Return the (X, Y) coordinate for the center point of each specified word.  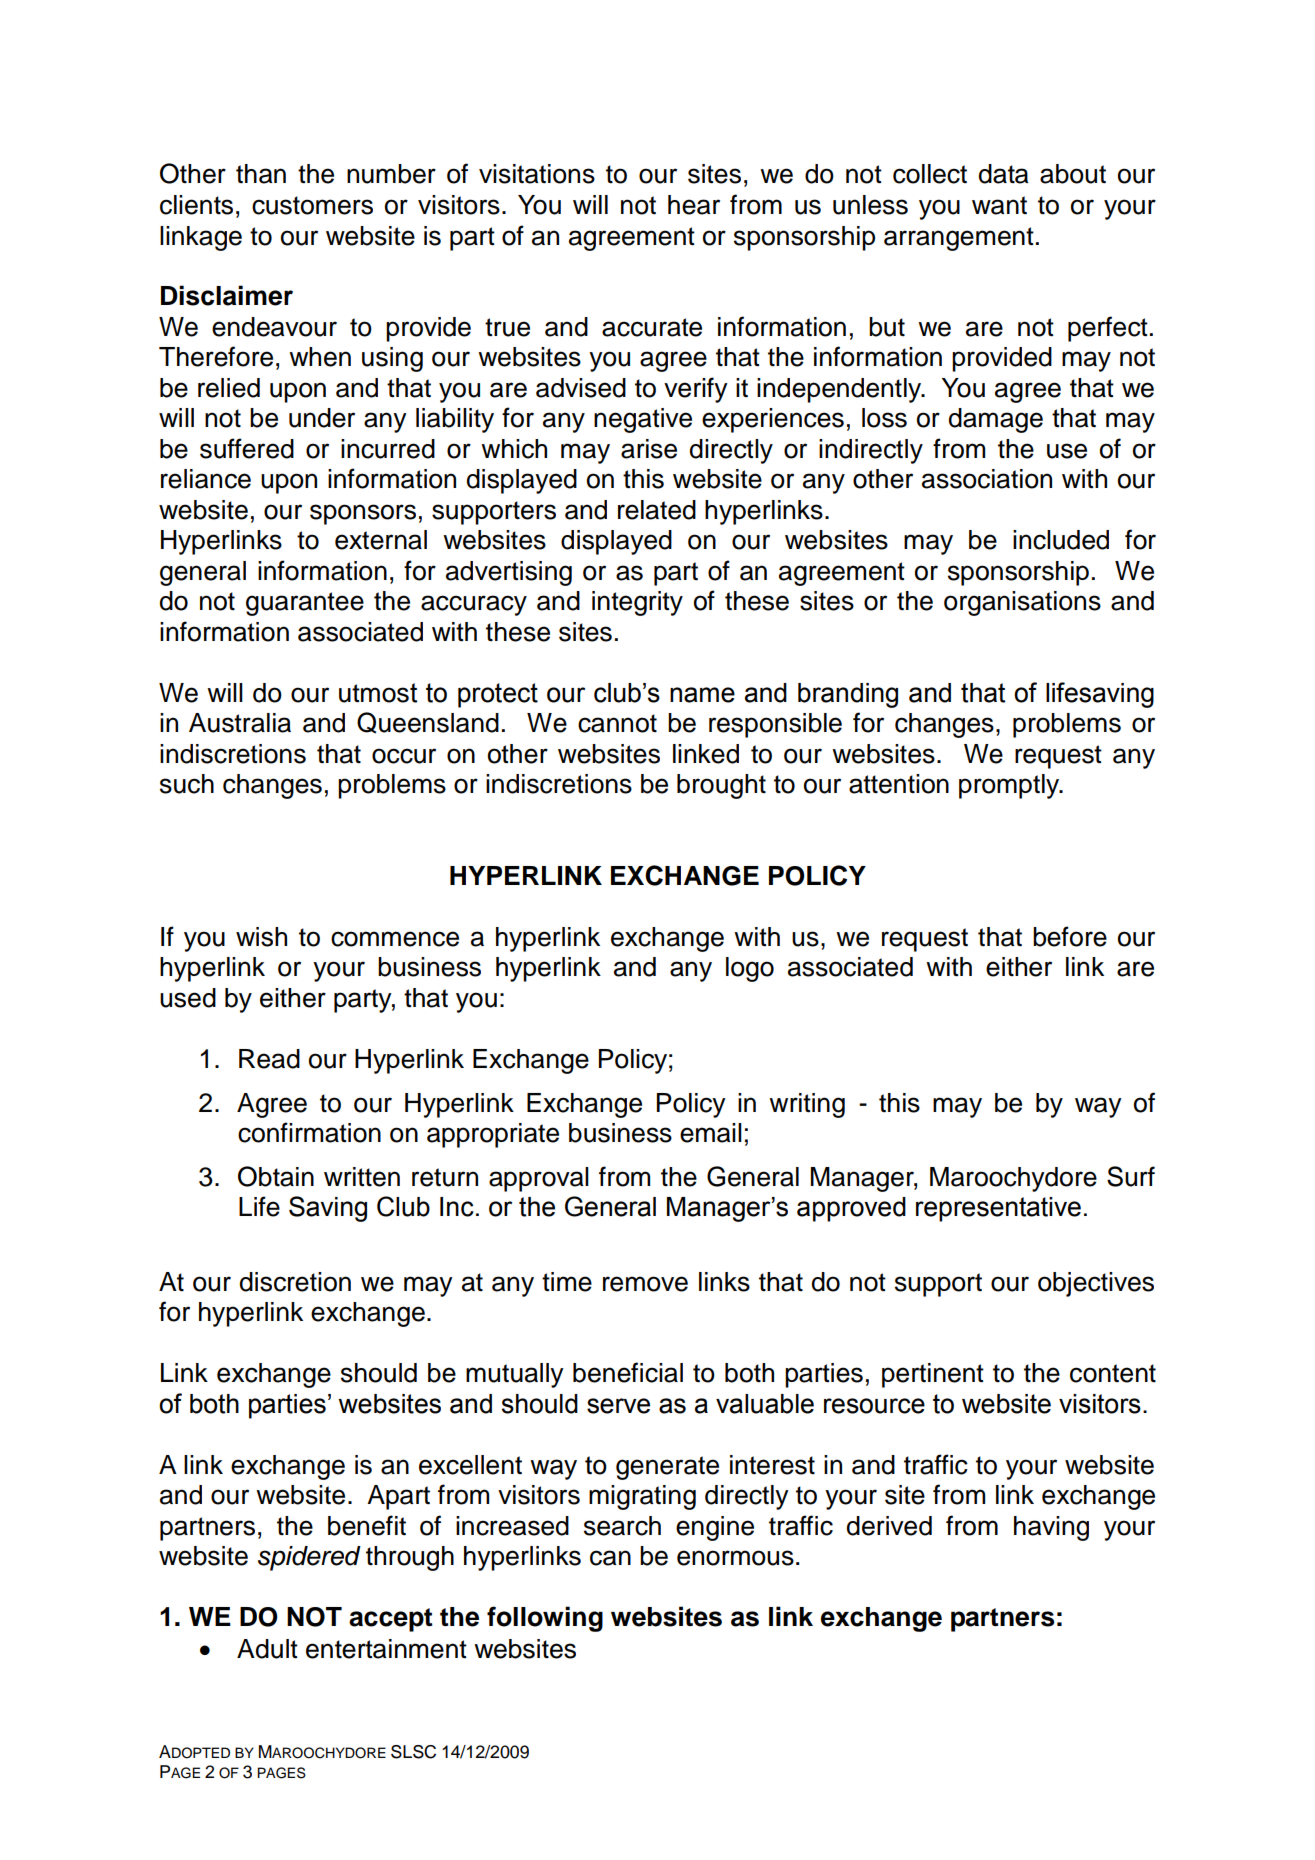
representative (998, 1209)
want (999, 205)
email (711, 1133)
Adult (267, 1649)
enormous (735, 1558)
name (702, 695)
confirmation (309, 1132)
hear (694, 205)
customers (312, 205)
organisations (1022, 603)
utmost (378, 693)
